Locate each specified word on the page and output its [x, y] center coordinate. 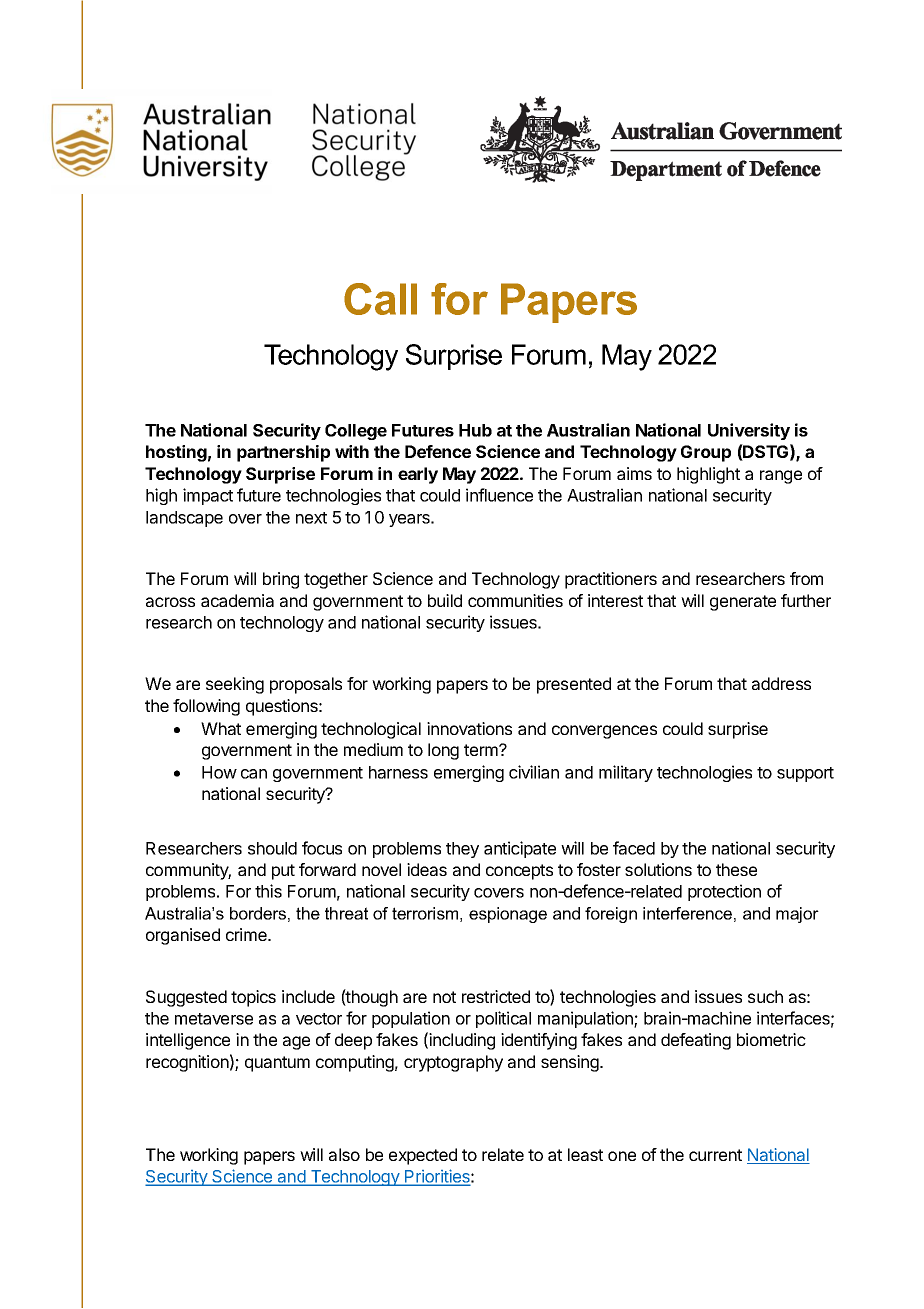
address [781, 683]
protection [724, 892]
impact [208, 496]
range [781, 477]
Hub [475, 430]
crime [247, 934]
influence [499, 495]
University [749, 431]
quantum [277, 1064]
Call [380, 299]
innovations [469, 728]
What [221, 728]
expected [423, 1156]
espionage [508, 915]
